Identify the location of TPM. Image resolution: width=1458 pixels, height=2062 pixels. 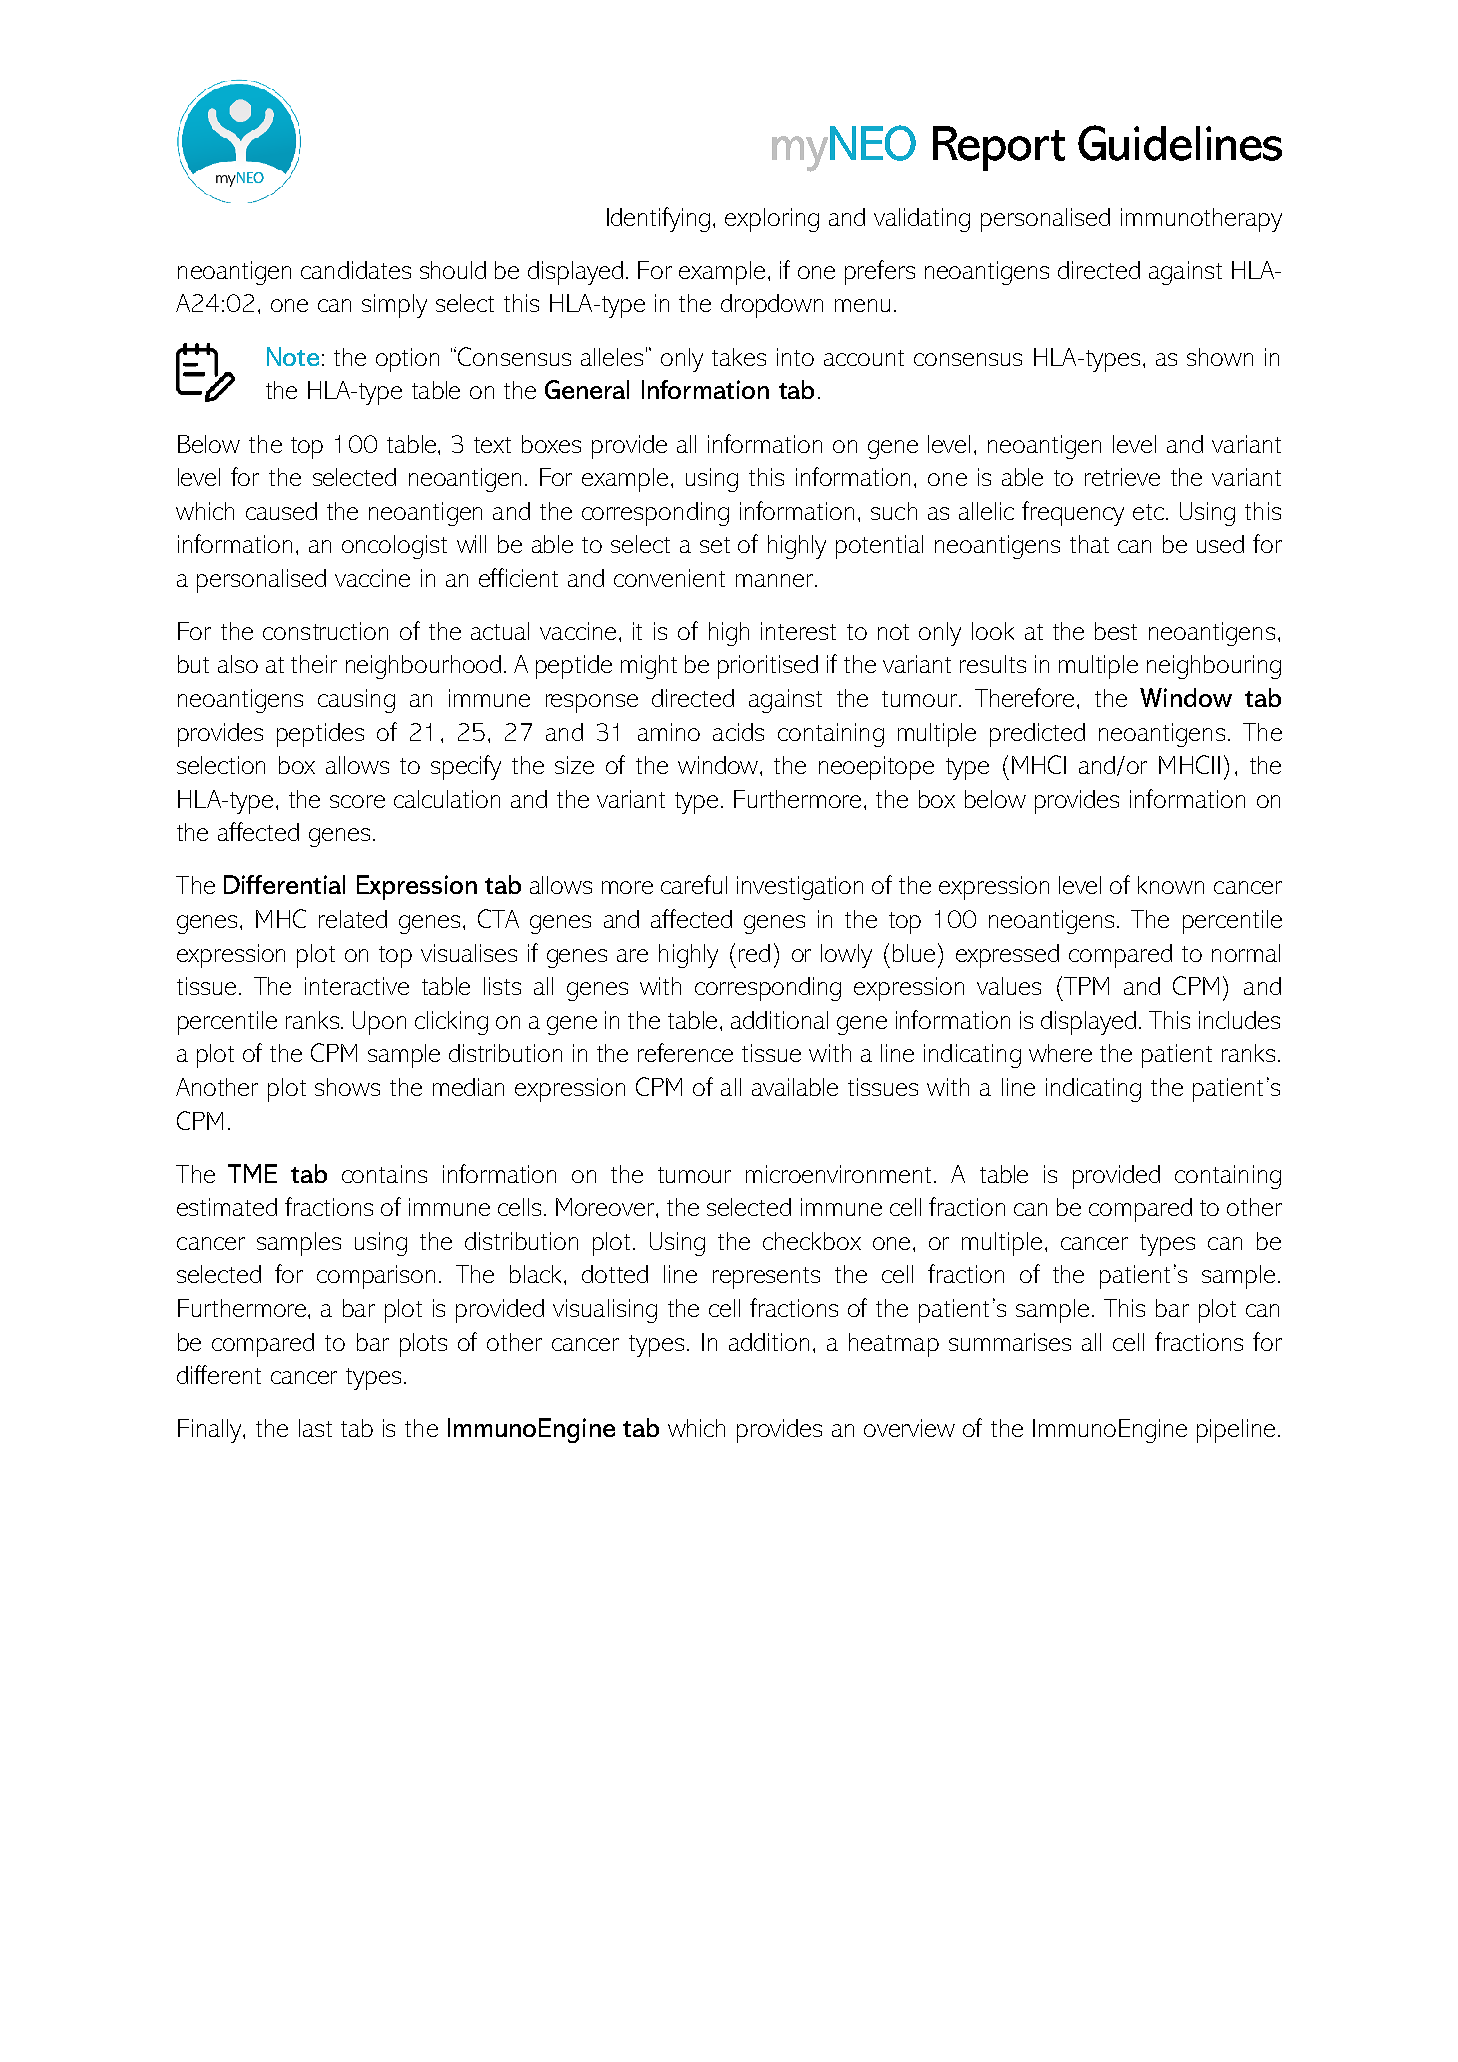
(1085, 985).
